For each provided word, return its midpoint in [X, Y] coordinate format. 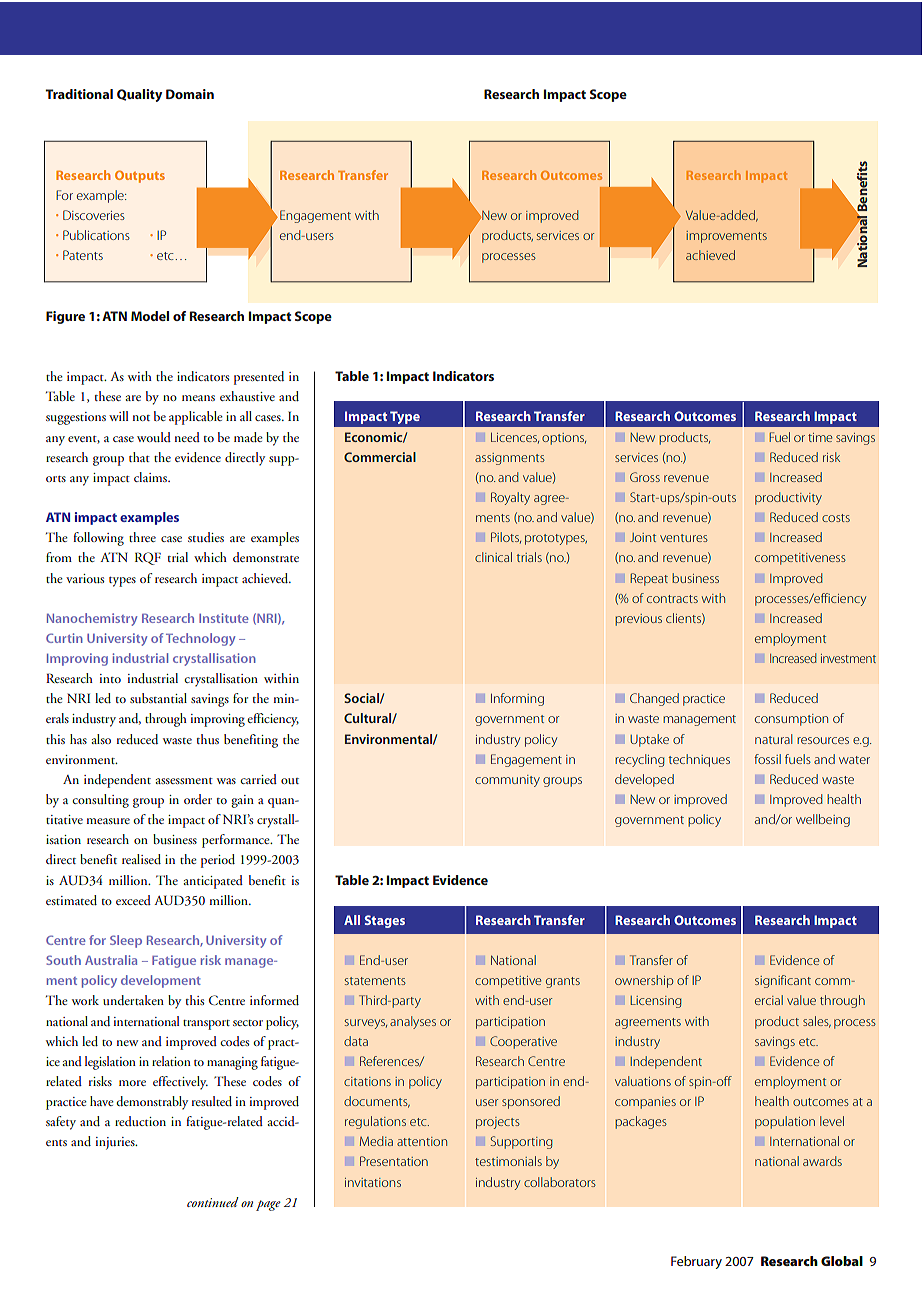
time [820, 437]
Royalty [510, 498]
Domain [190, 94]
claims [151, 477]
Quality [139, 95]
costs [836, 518]
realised [141, 859]
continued [213, 1202]
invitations [373, 1182]
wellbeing [823, 820]
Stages [385, 921]
